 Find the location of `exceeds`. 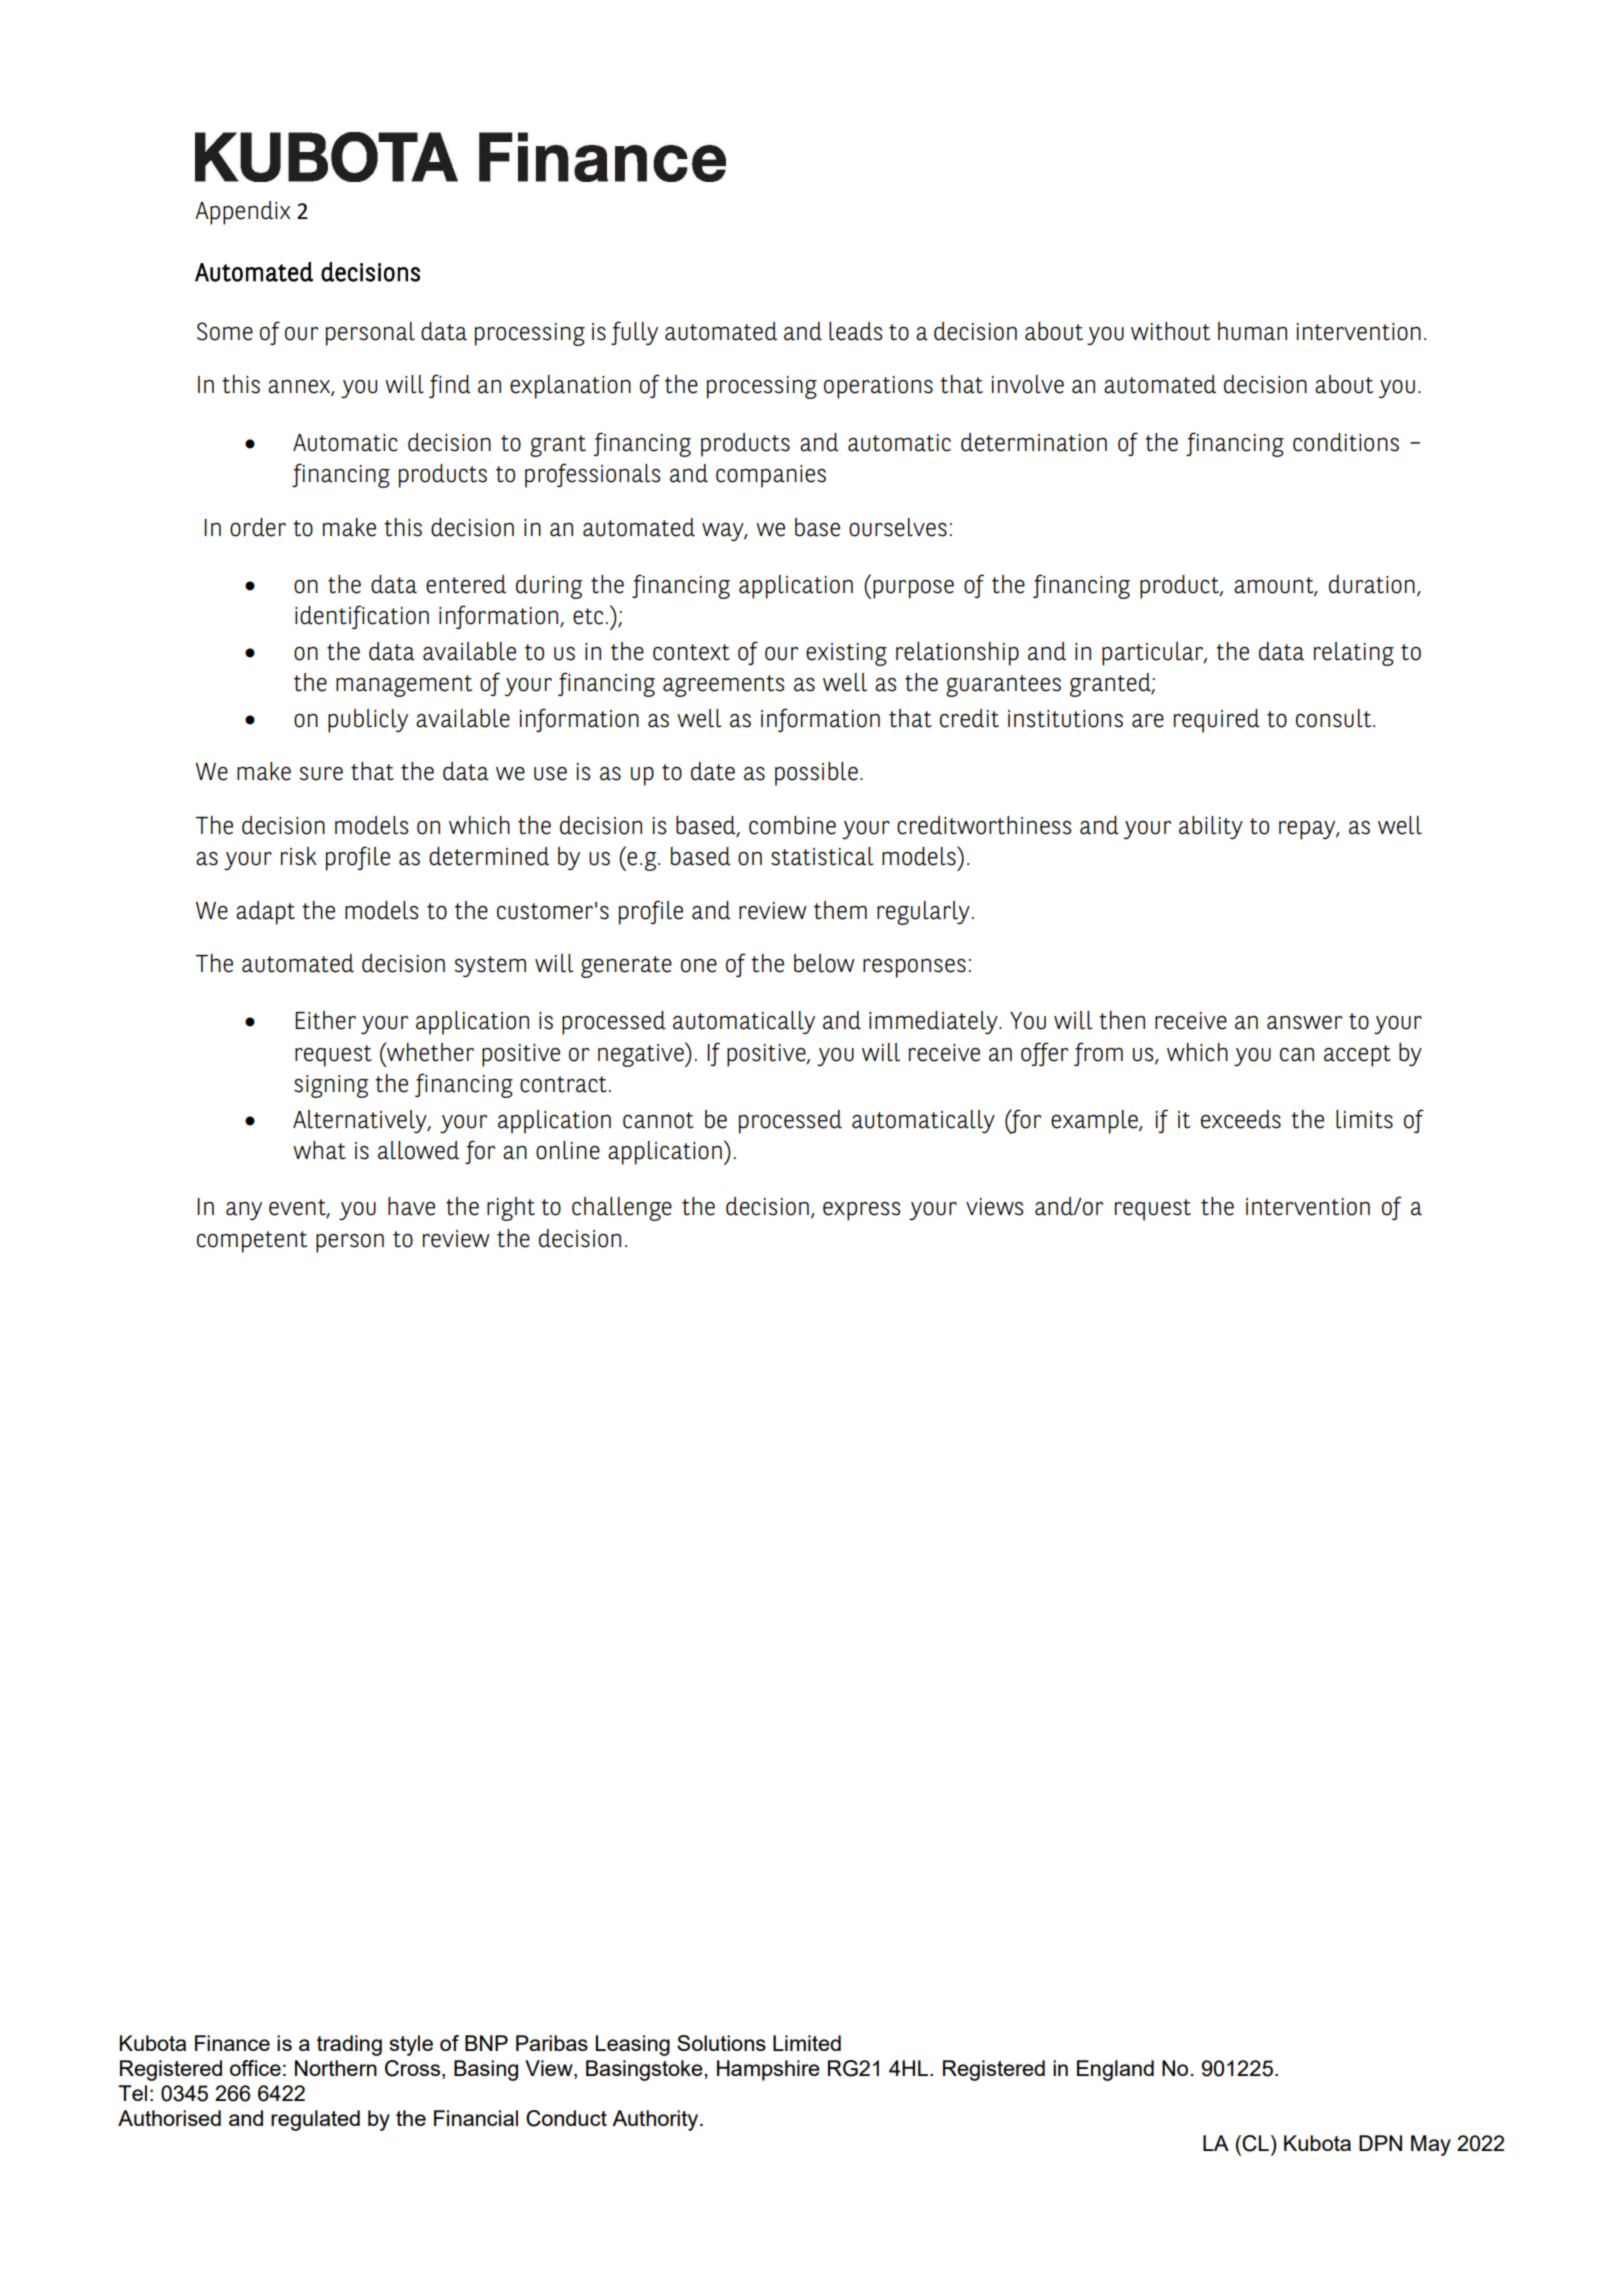

exceeds is located at coordinates (1241, 1119).
